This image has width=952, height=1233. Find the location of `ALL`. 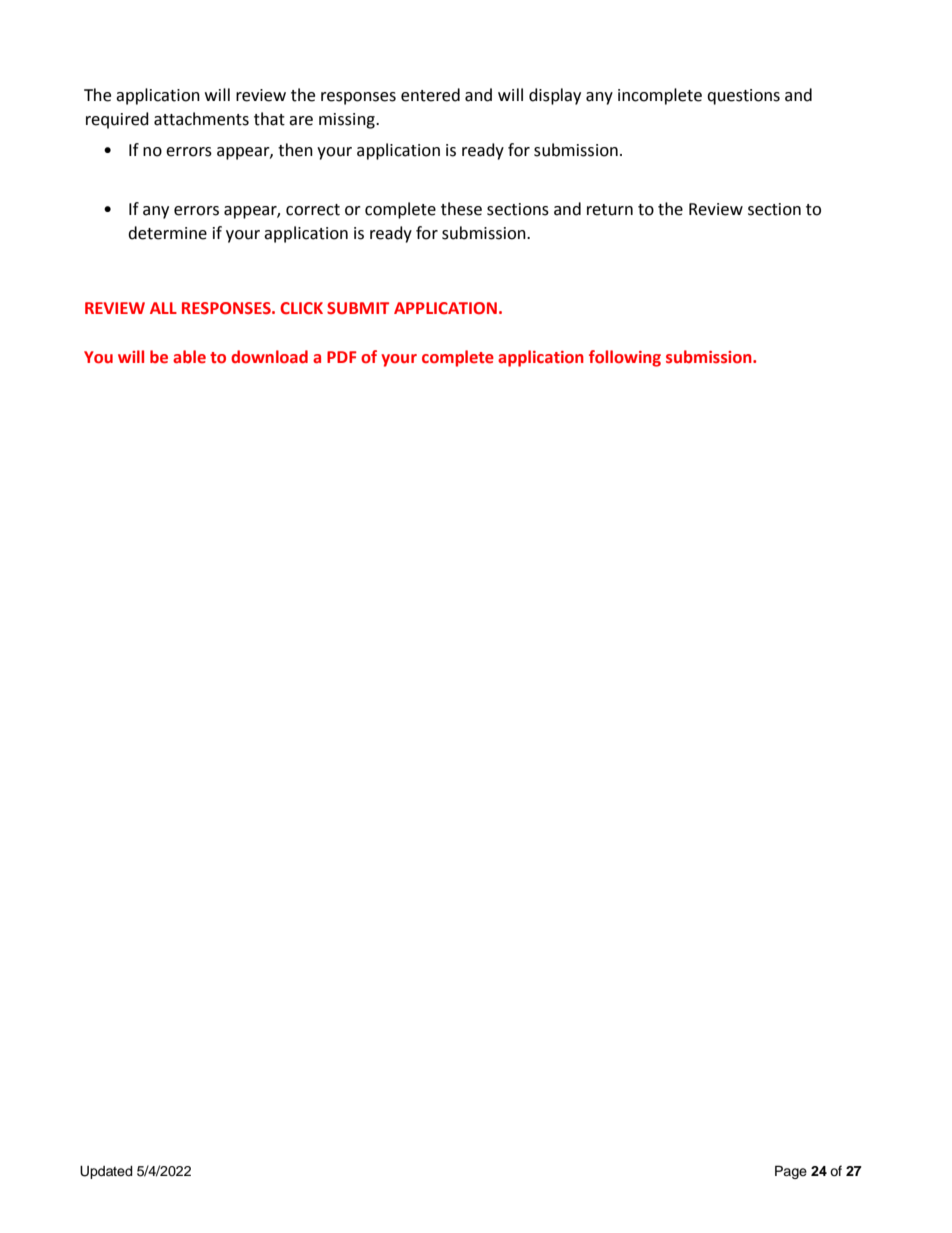

ALL is located at coordinates (163, 308).
